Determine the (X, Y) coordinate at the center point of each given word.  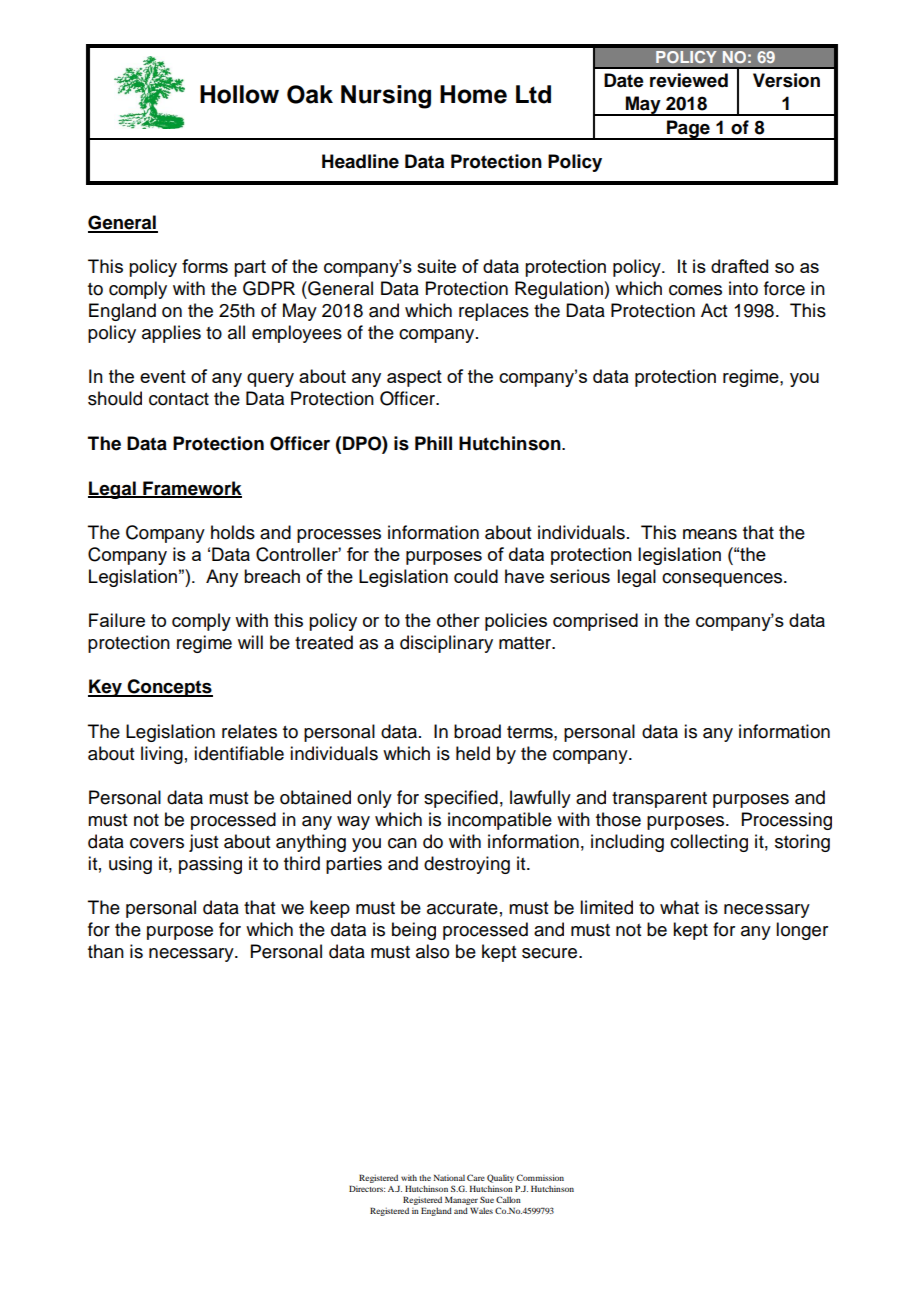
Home (473, 94)
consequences (723, 580)
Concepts (169, 688)
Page (688, 130)
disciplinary (446, 644)
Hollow (239, 94)
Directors (367, 1188)
